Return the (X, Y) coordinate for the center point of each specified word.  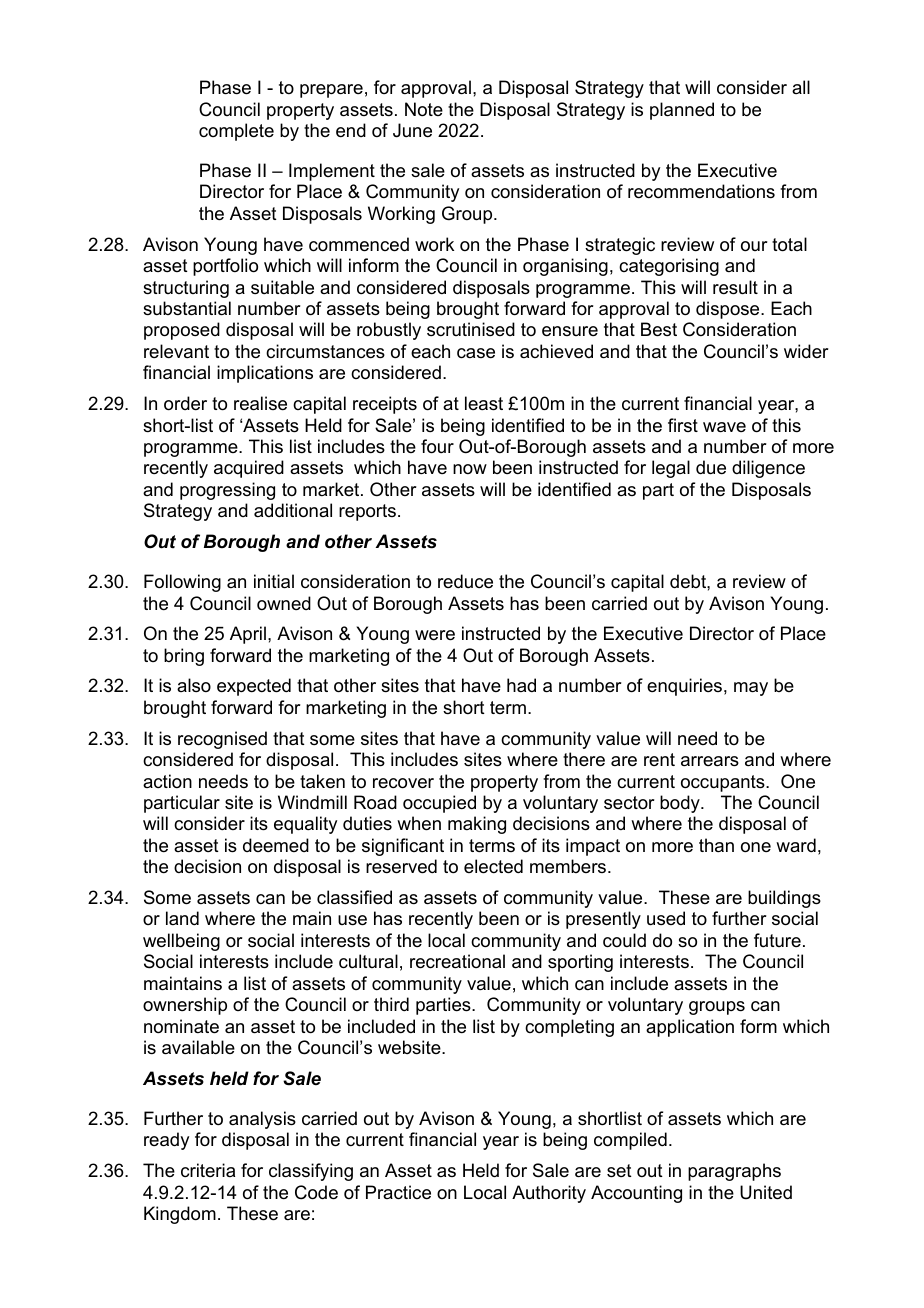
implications (265, 374)
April (248, 635)
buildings (784, 899)
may (751, 689)
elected (493, 866)
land (182, 918)
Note (424, 109)
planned (682, 111)
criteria (208, 1170)
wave (724, 427)
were (435, 635)
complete (236, 132)
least (484, 403)
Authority (549, 1194)
